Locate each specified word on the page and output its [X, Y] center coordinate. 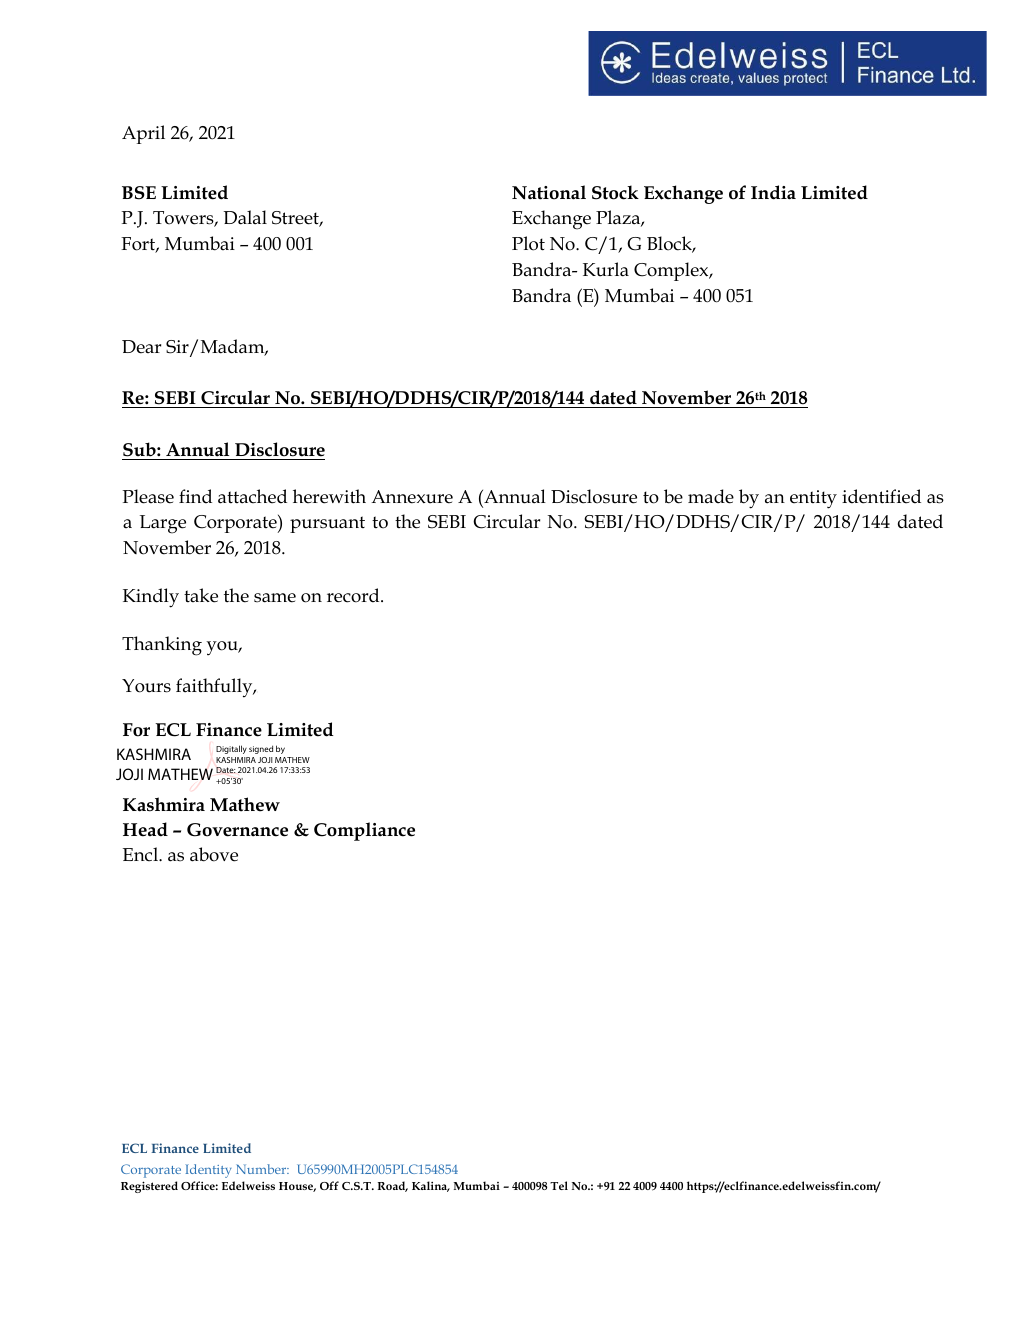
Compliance [364, 831]
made [711, 496]
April [143, 134]
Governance [237, 830]
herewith [329, 496]
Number [262, 1169]
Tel [559, 1185]
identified [881, 496]
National [549, 192]
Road [393, 1186]
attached [252, 496]
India [773, 192]
